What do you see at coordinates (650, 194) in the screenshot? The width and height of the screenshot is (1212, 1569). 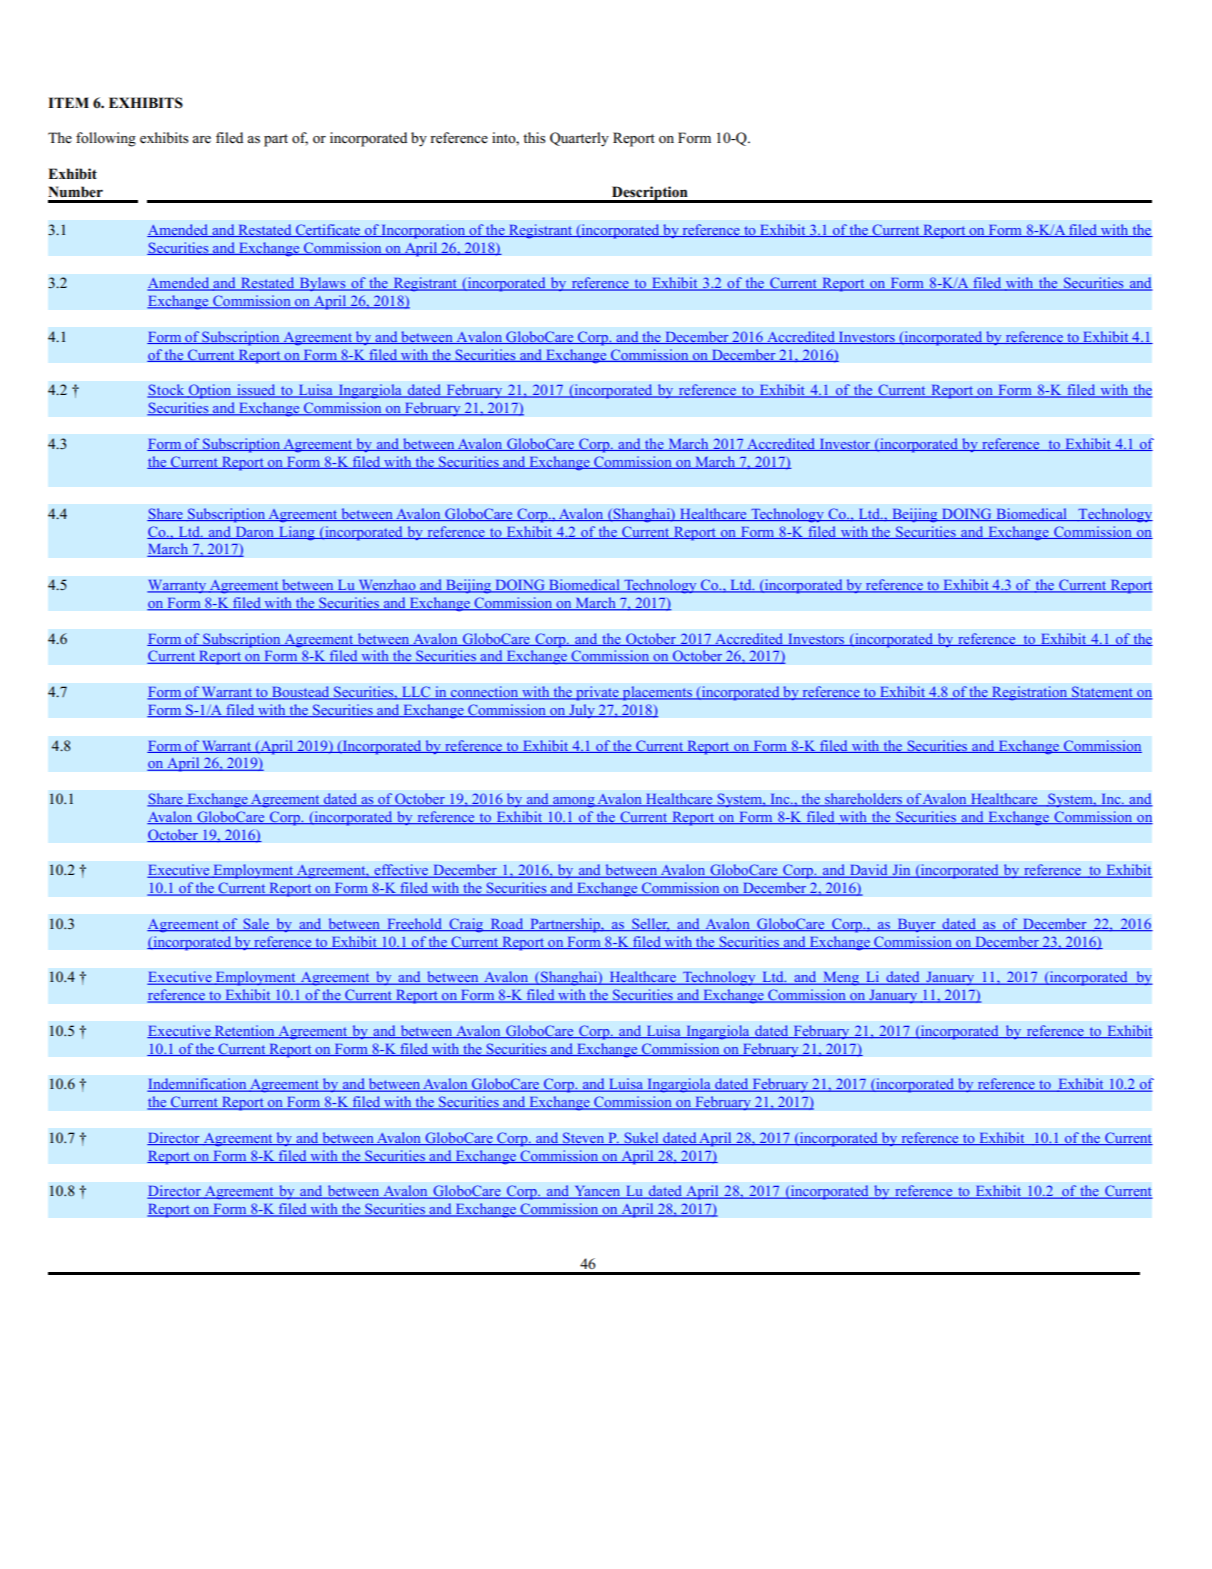 I see `Description` at bounding box center [650, 194].
